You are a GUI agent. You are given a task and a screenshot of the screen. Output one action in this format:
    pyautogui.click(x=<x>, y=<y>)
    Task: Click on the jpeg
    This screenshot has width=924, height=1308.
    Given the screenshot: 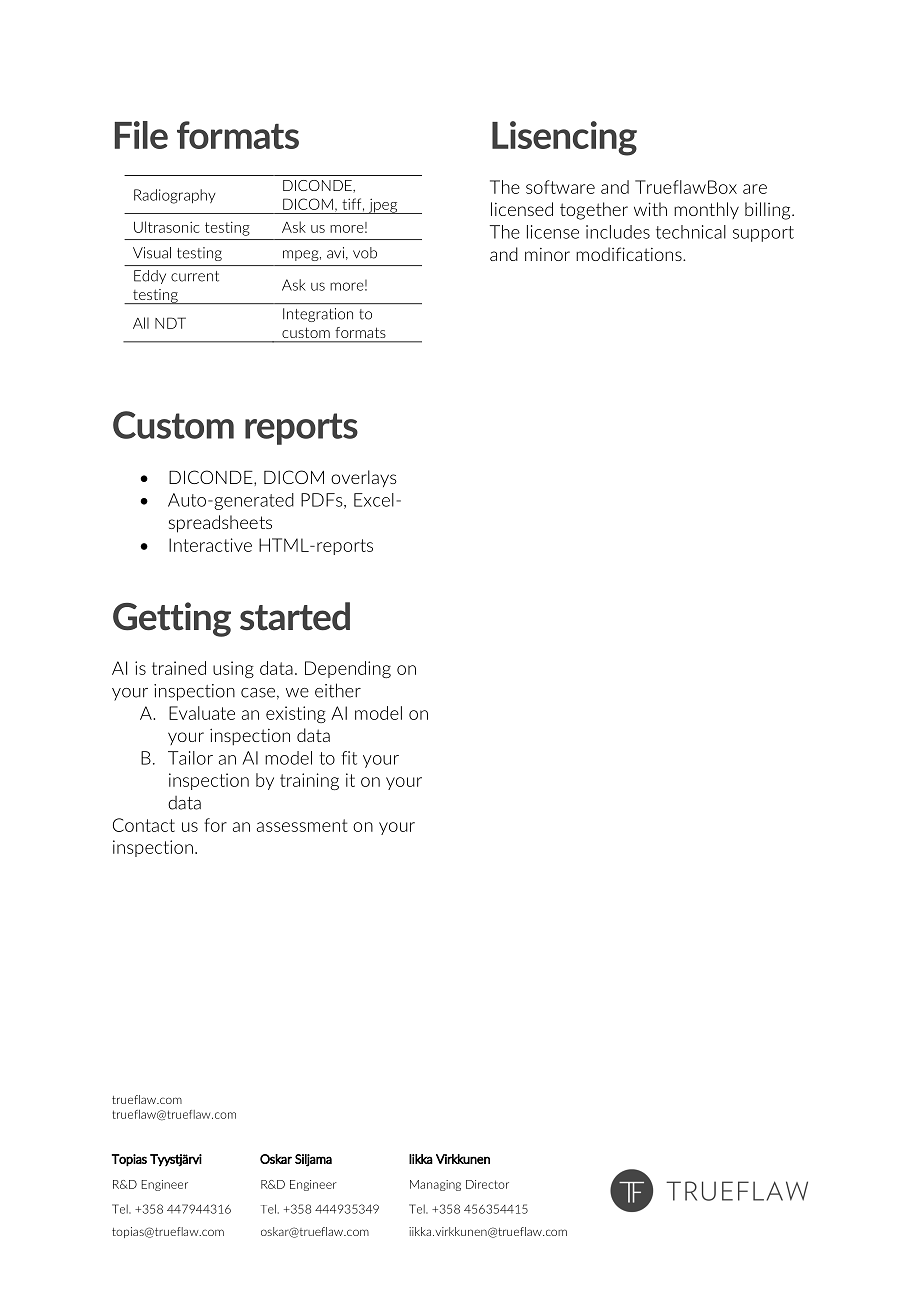 What is the action you would take?
    pyautogui.click(x=383, y=206)
